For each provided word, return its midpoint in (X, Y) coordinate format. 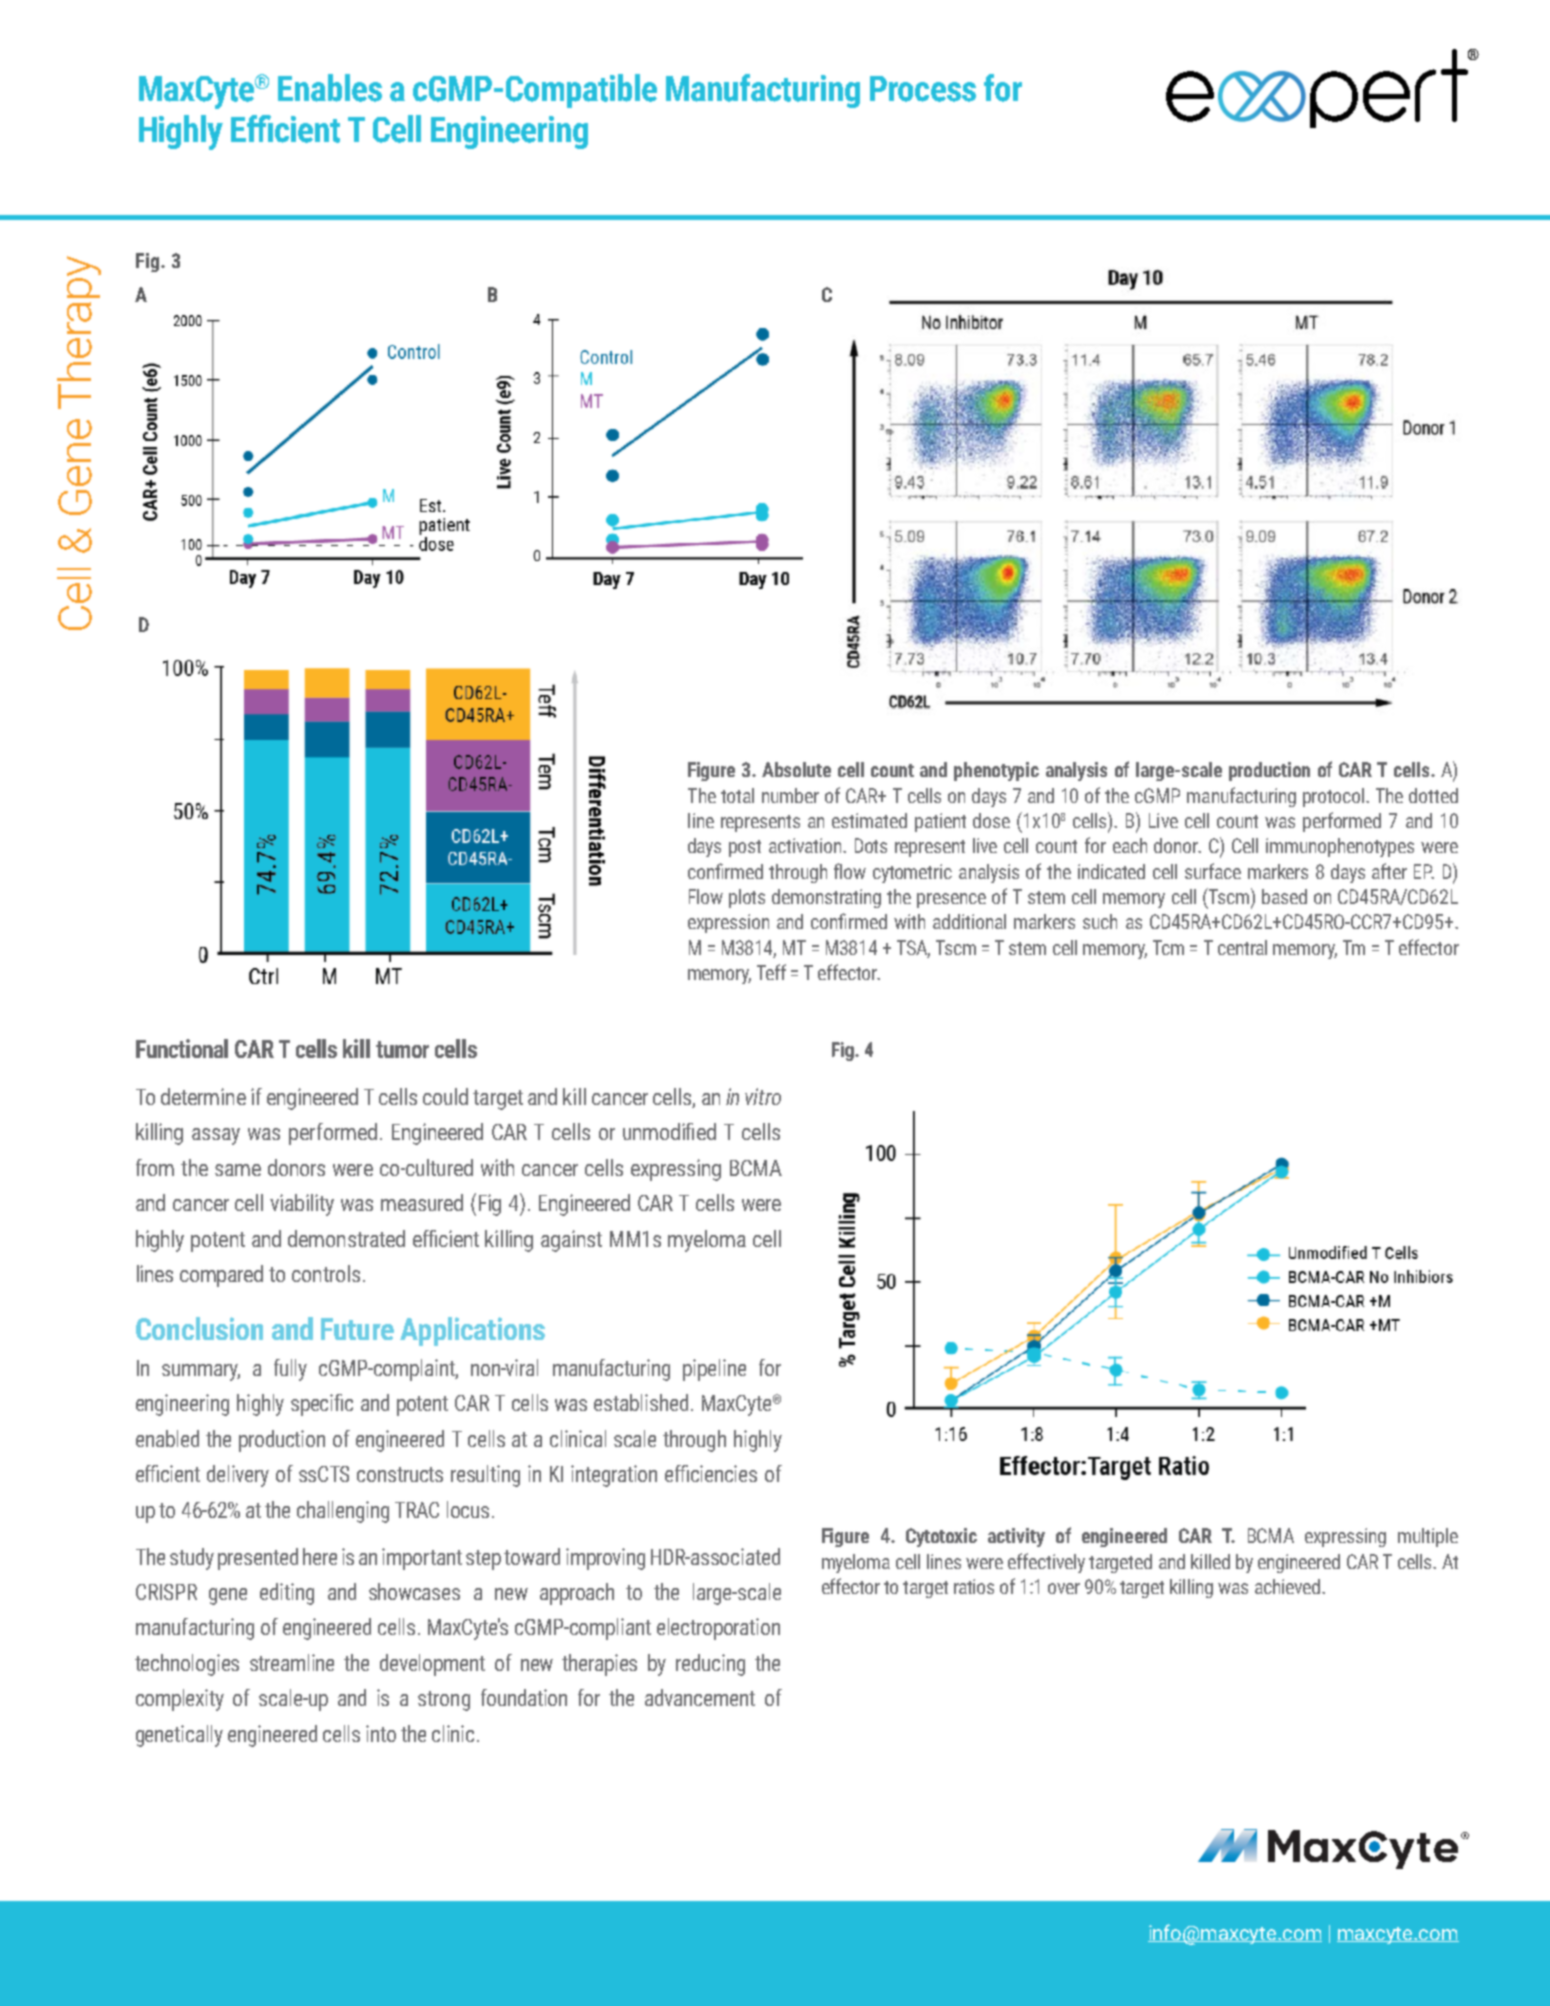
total (737, 795)
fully (290, 1370)
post (745, 848)
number (790, 795)
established (641, 1402)
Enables (330, 88)
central (1242, 947)
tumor (402, 1049)
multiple (1428, 1537)
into (381, 1733)
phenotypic (996, 771)
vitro (763, 1096)
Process (923, 89)
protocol (1335, 797)
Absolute (796, 769)
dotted (1433, 795)
